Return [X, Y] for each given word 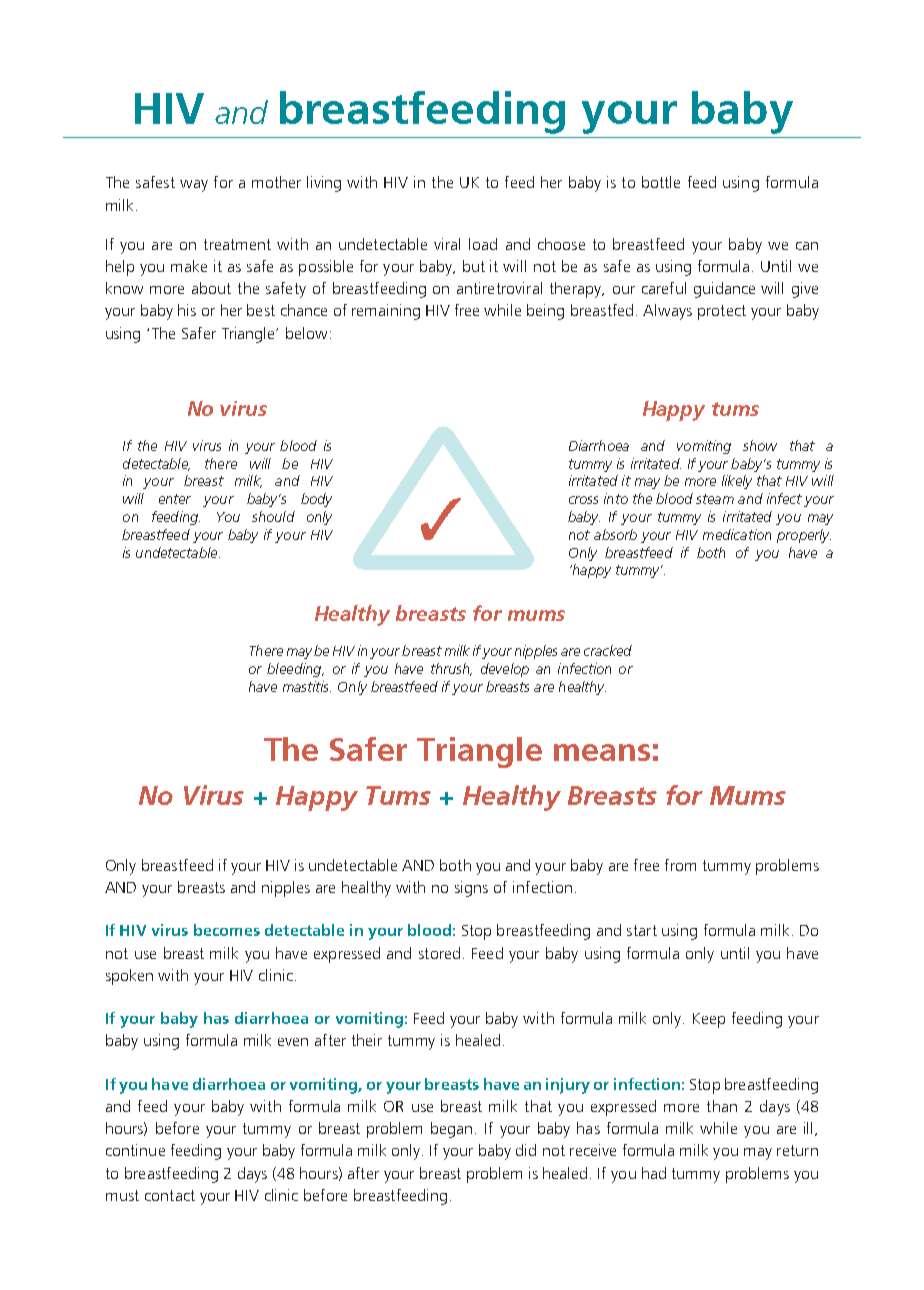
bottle [661, 182]
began [451, 1130]
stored [439, 953]
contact [170, 1195]
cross [583, 500]
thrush [451, 669]
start [642, 930]
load [483, 244]
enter [175, 499]
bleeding [295, 670]
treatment [237, 244]
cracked [608, 650]
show [760, 445]
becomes [227, 930]
